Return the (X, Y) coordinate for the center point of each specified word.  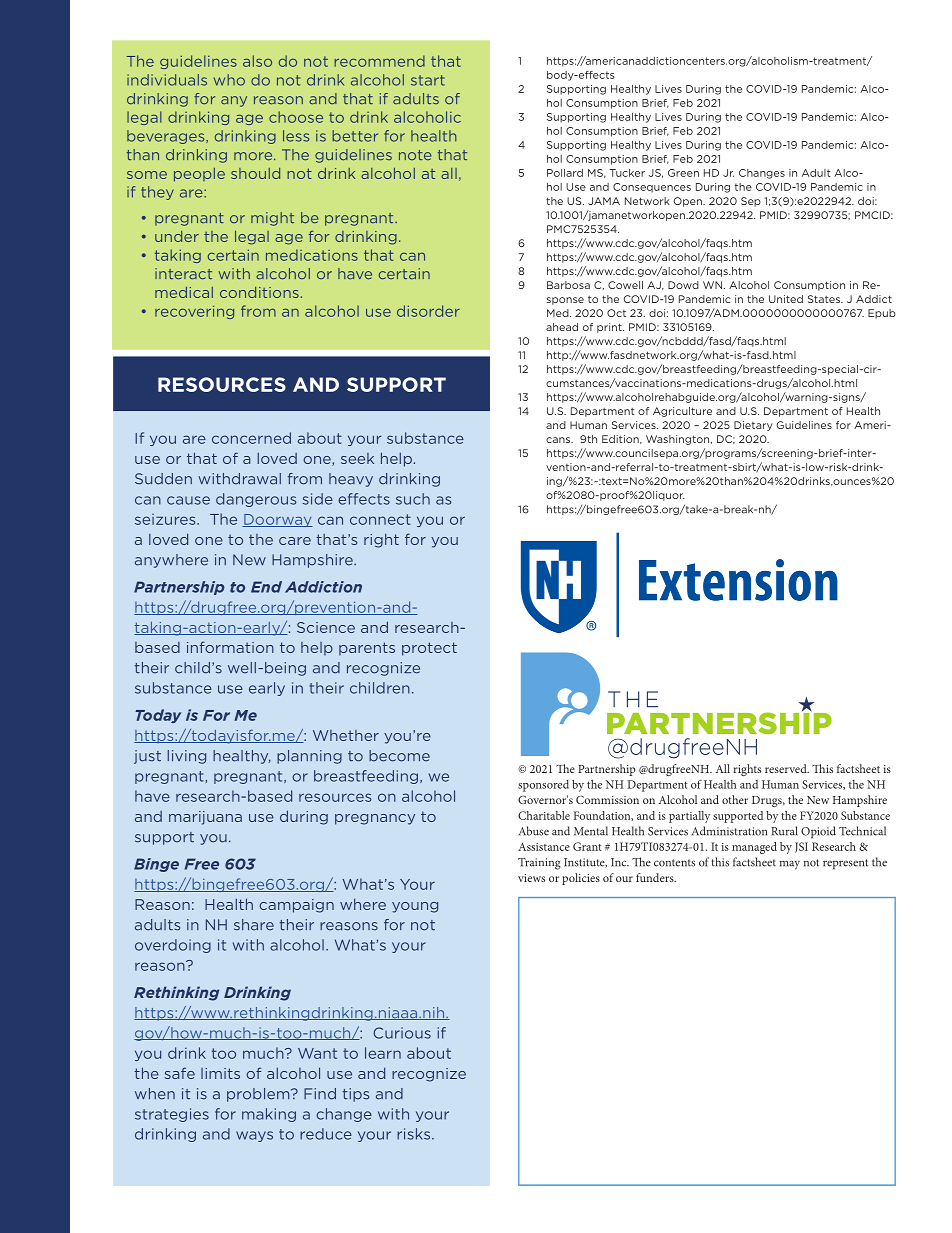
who (229, 80)
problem (259, 1095)
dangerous (256, 500)
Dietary (753, 426)
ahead (562, 327)
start (428, 80)
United (786, 299)
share (254, 925)
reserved (787, 768)
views (531, 878)
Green (683, 173)
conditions (259, 292)
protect (429, 649)
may (789, 865)
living (187, 757)
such (413, 499)
